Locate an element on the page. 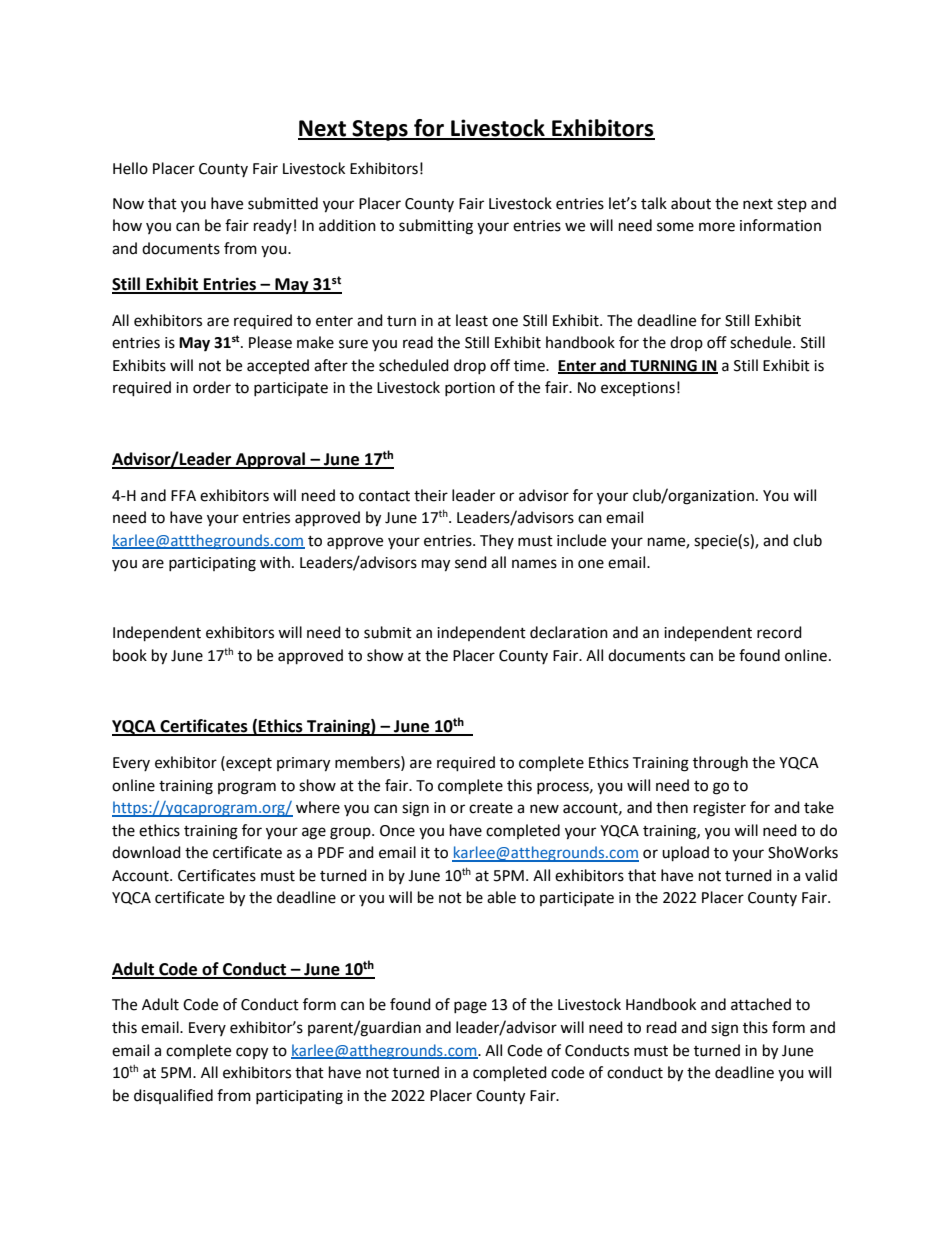 Image resolution: width=952 pixels, height=1233 pixels. about is located at coordinates (691, 203).
